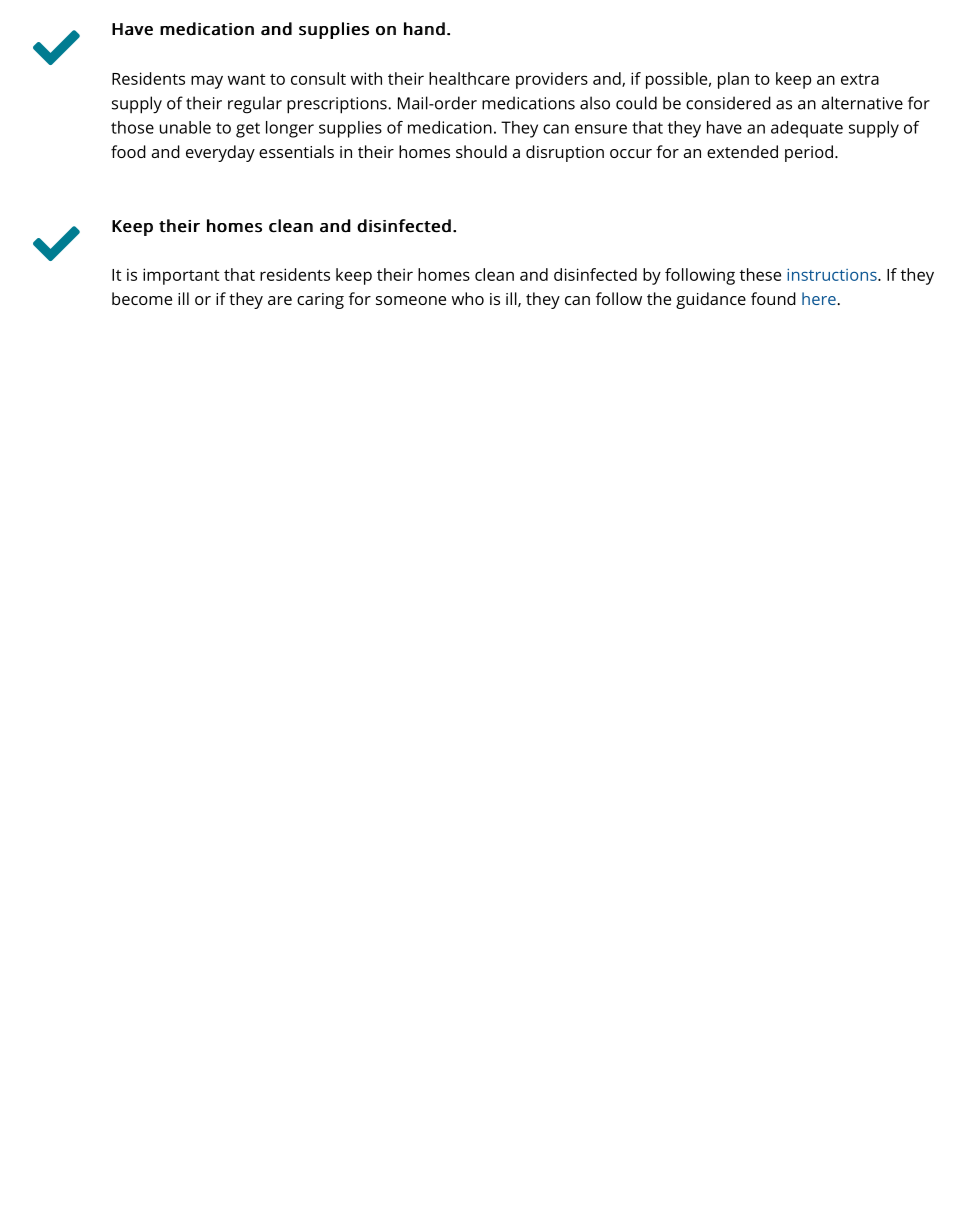  I want to click on should, so click(481, 151).
